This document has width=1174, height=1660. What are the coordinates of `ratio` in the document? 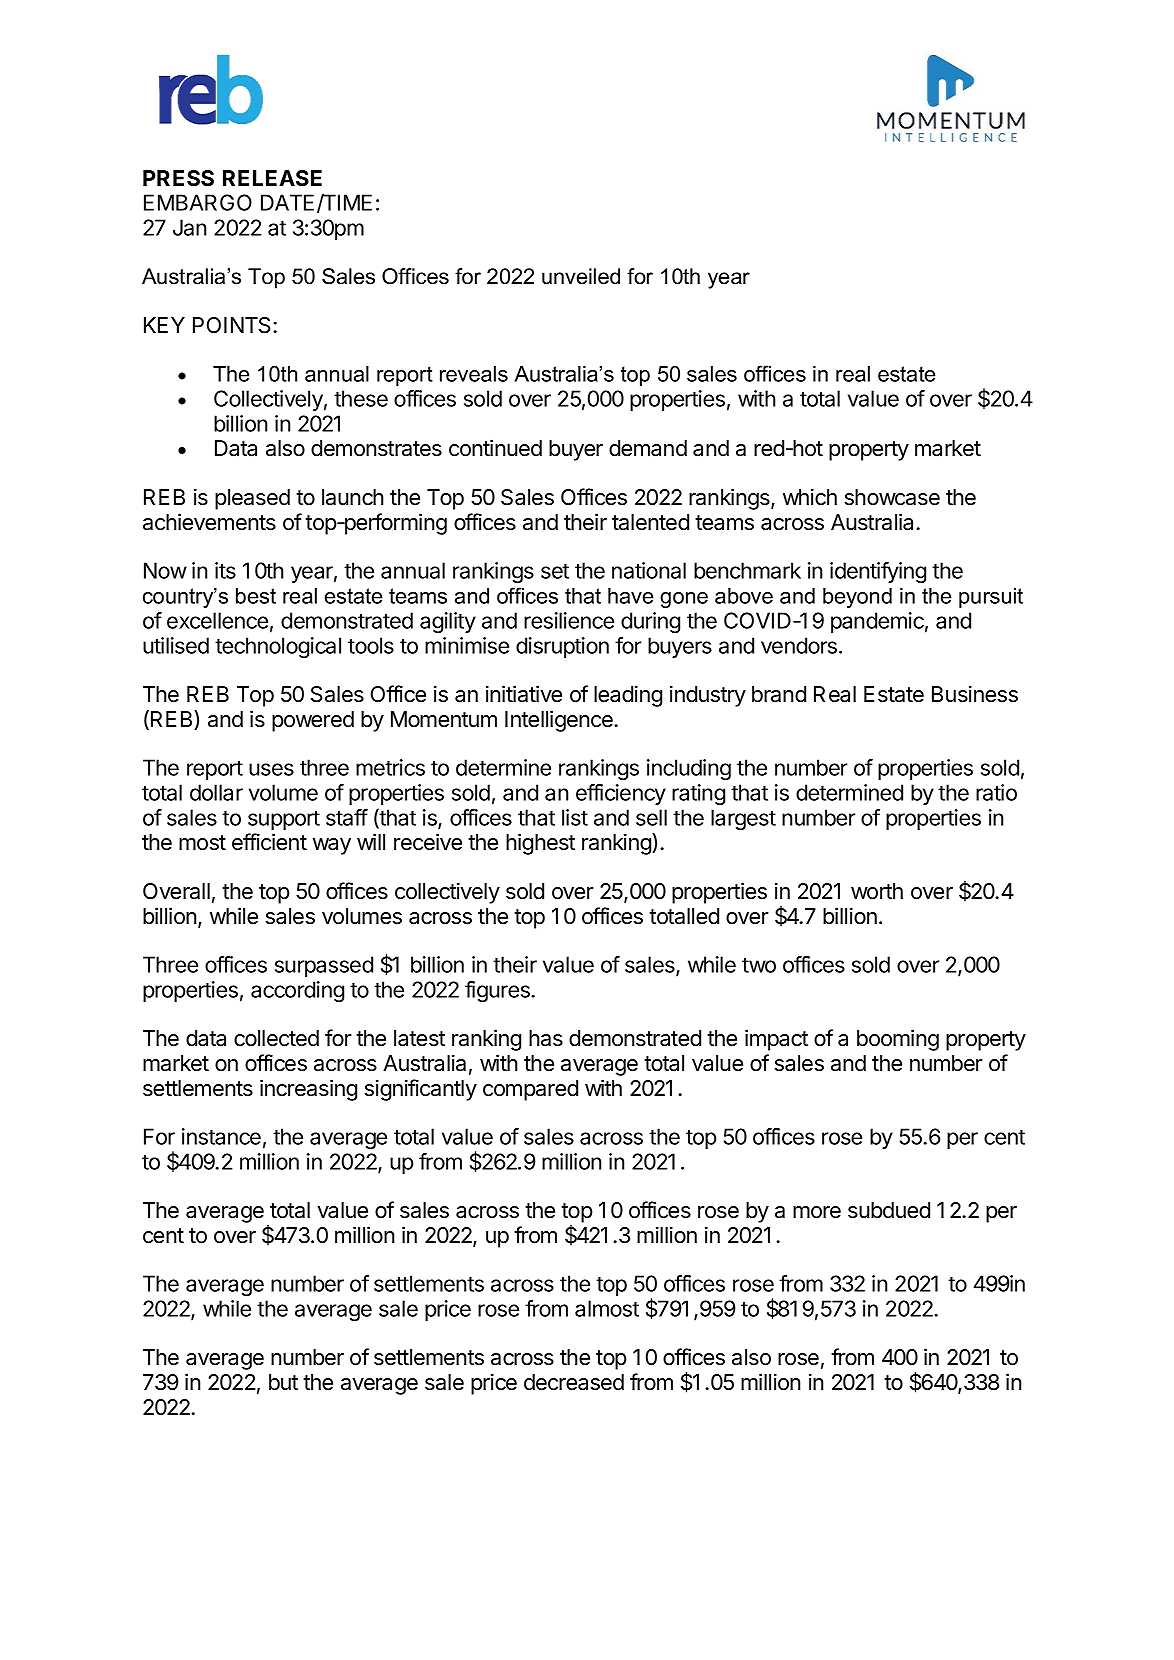 It's located at (996, 792).
